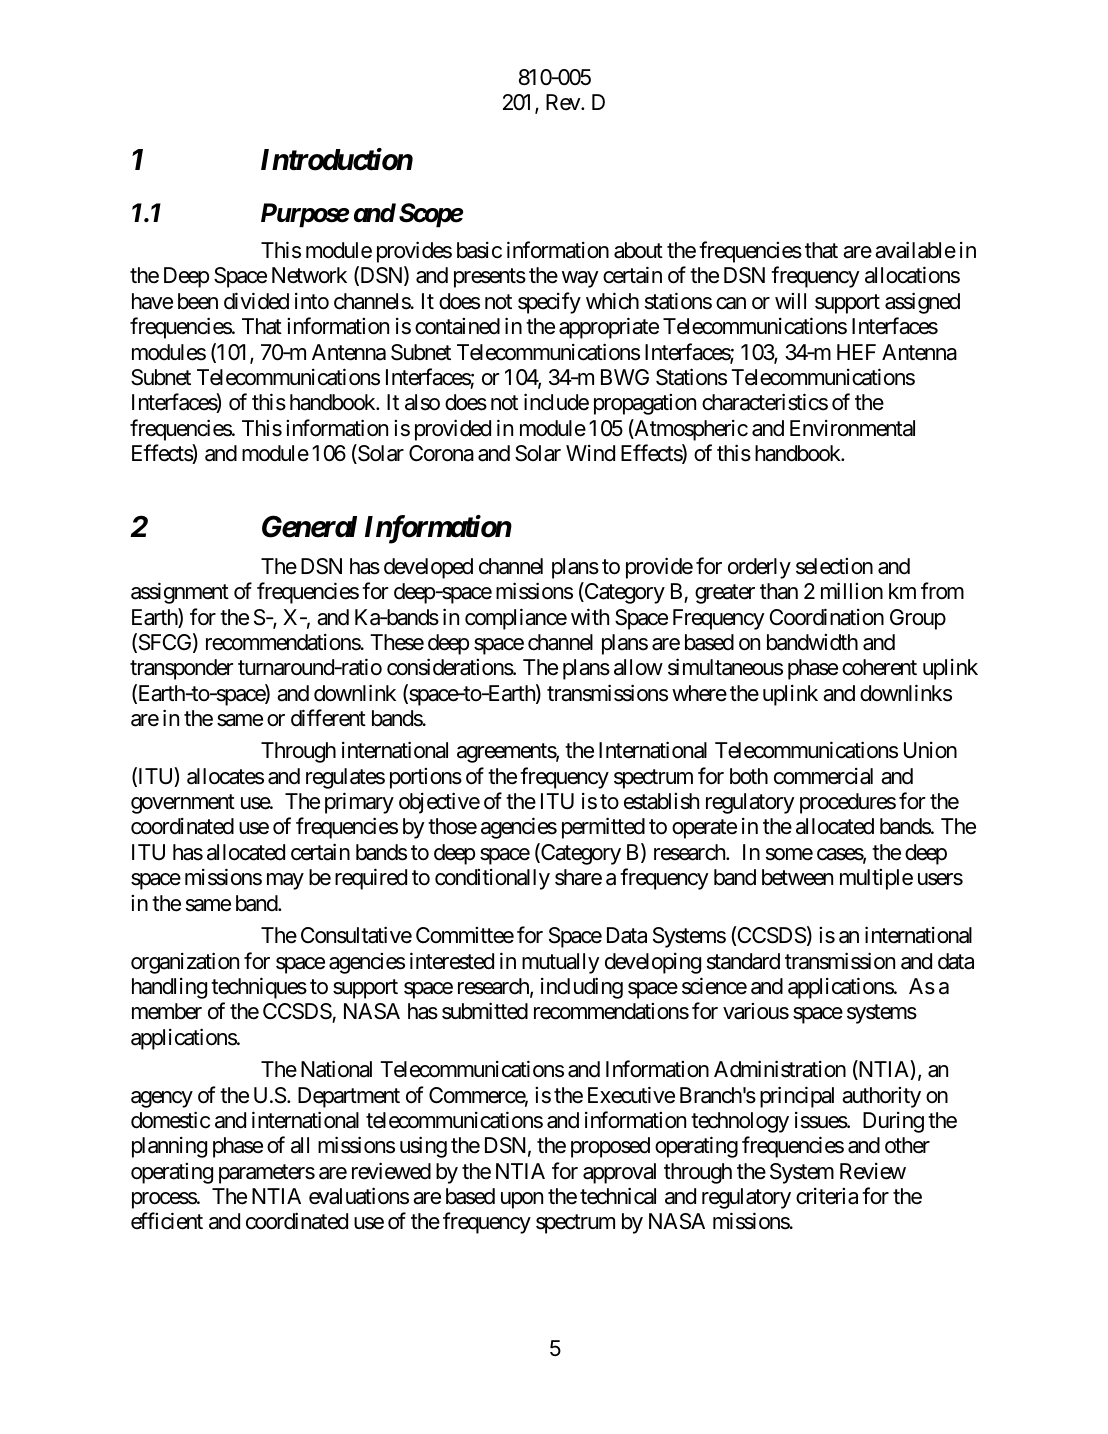 This screenshot has height=1434, width=1108. I want to click on criteria, so click(827, 1196).
